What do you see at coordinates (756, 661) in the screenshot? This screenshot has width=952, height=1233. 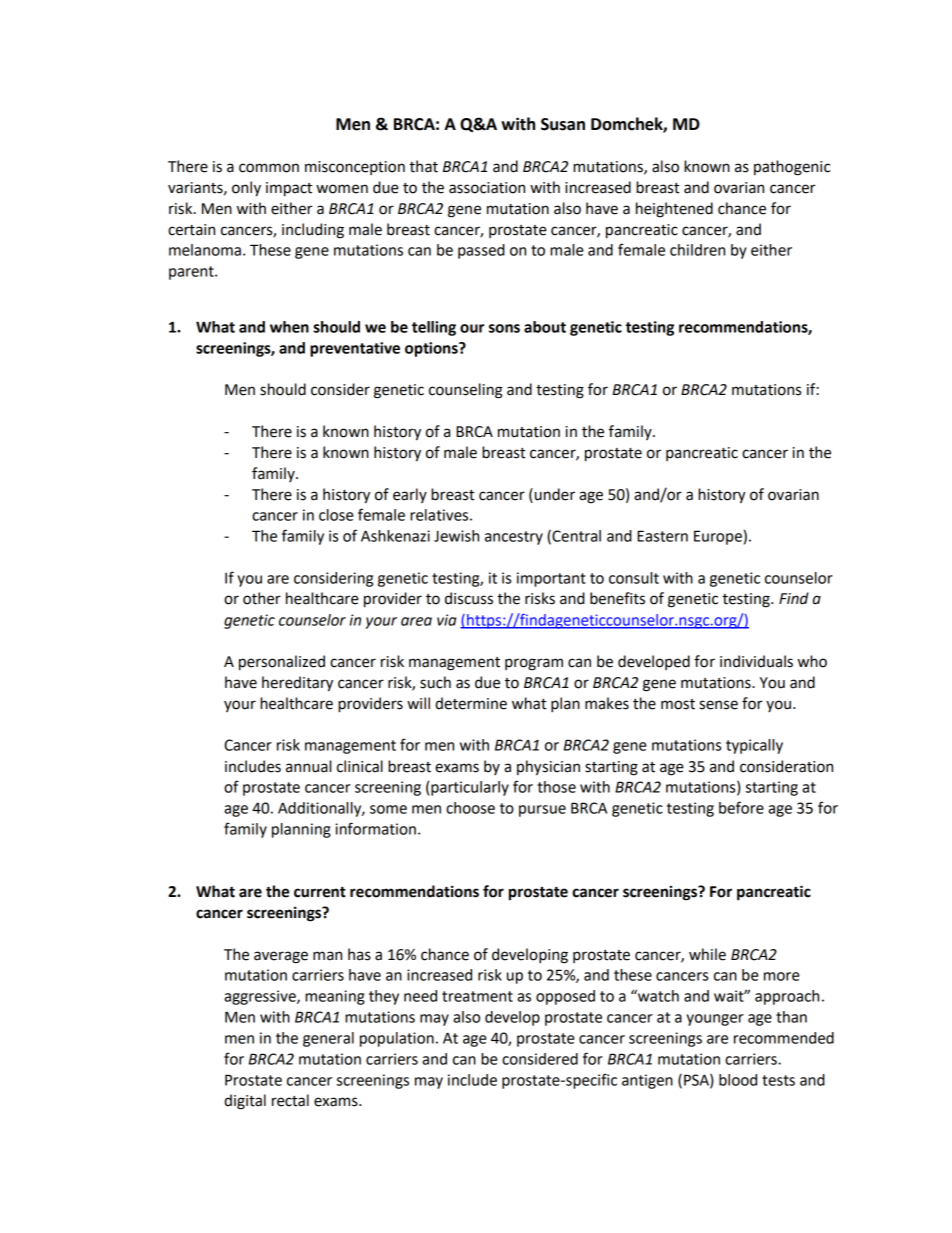 I see `individuals` at bounding box center [756, 661].
